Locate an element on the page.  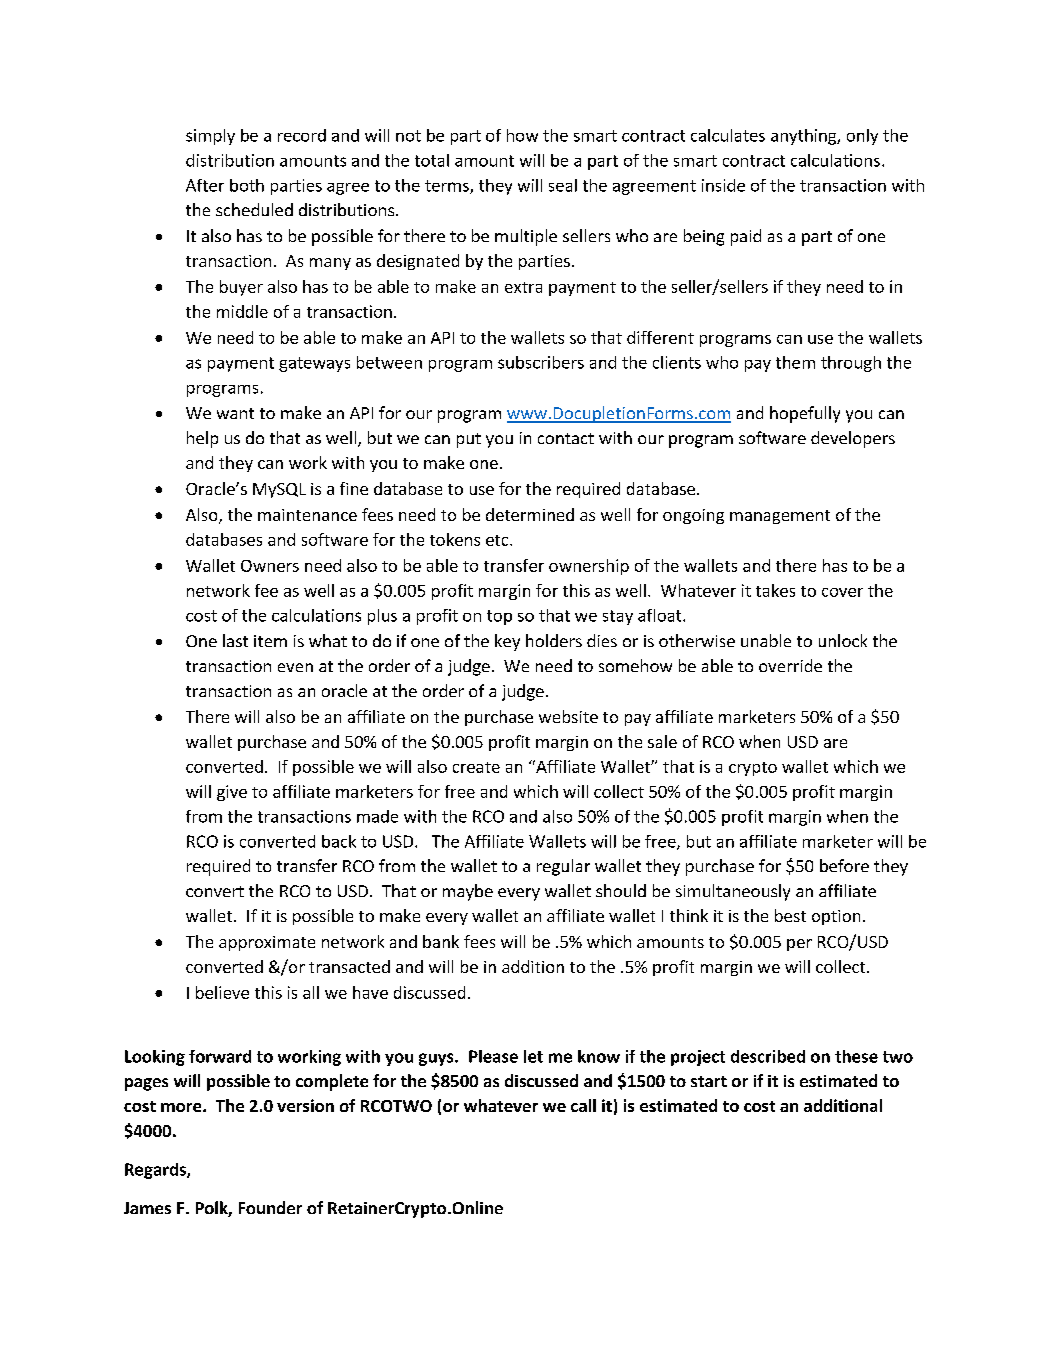
before is located at coordinates (844, 865).
